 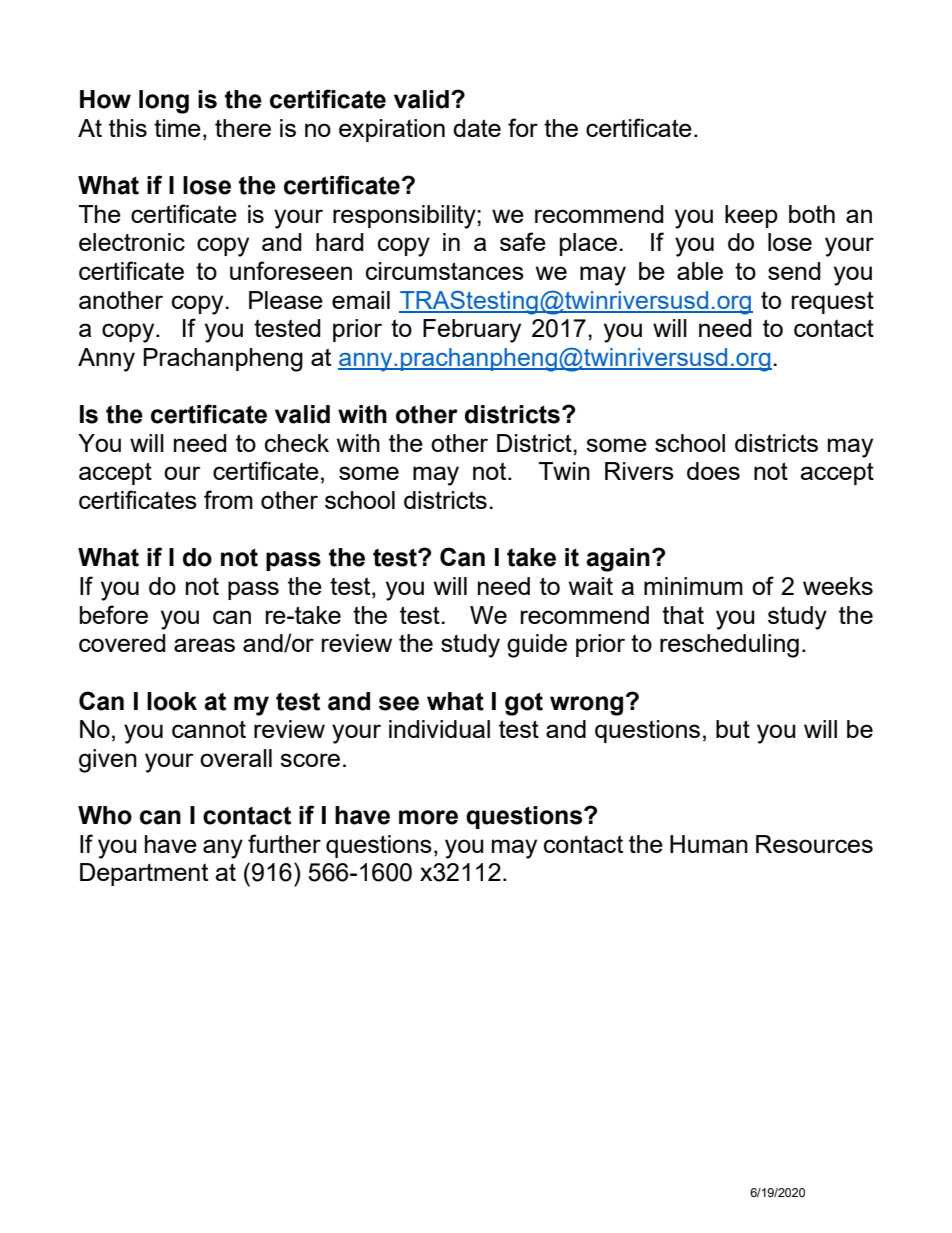 What do you see at coordinates (428, 817) in the image?
I see `more` at bounding box center [428, 817].
